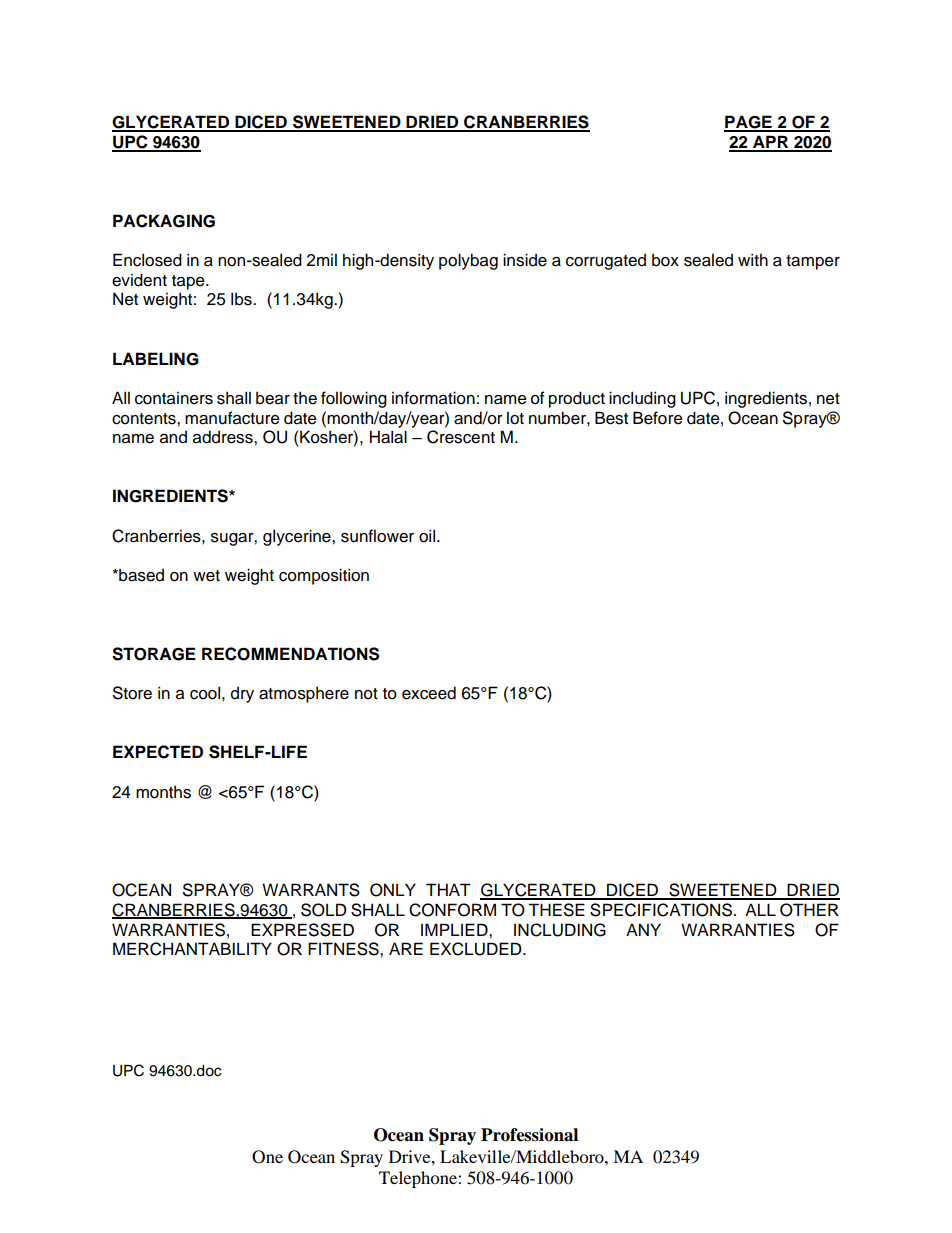  What do you see at coordinates (611, 418) in the screenshot?
I see `Best` at bounding box center [611, 418].
